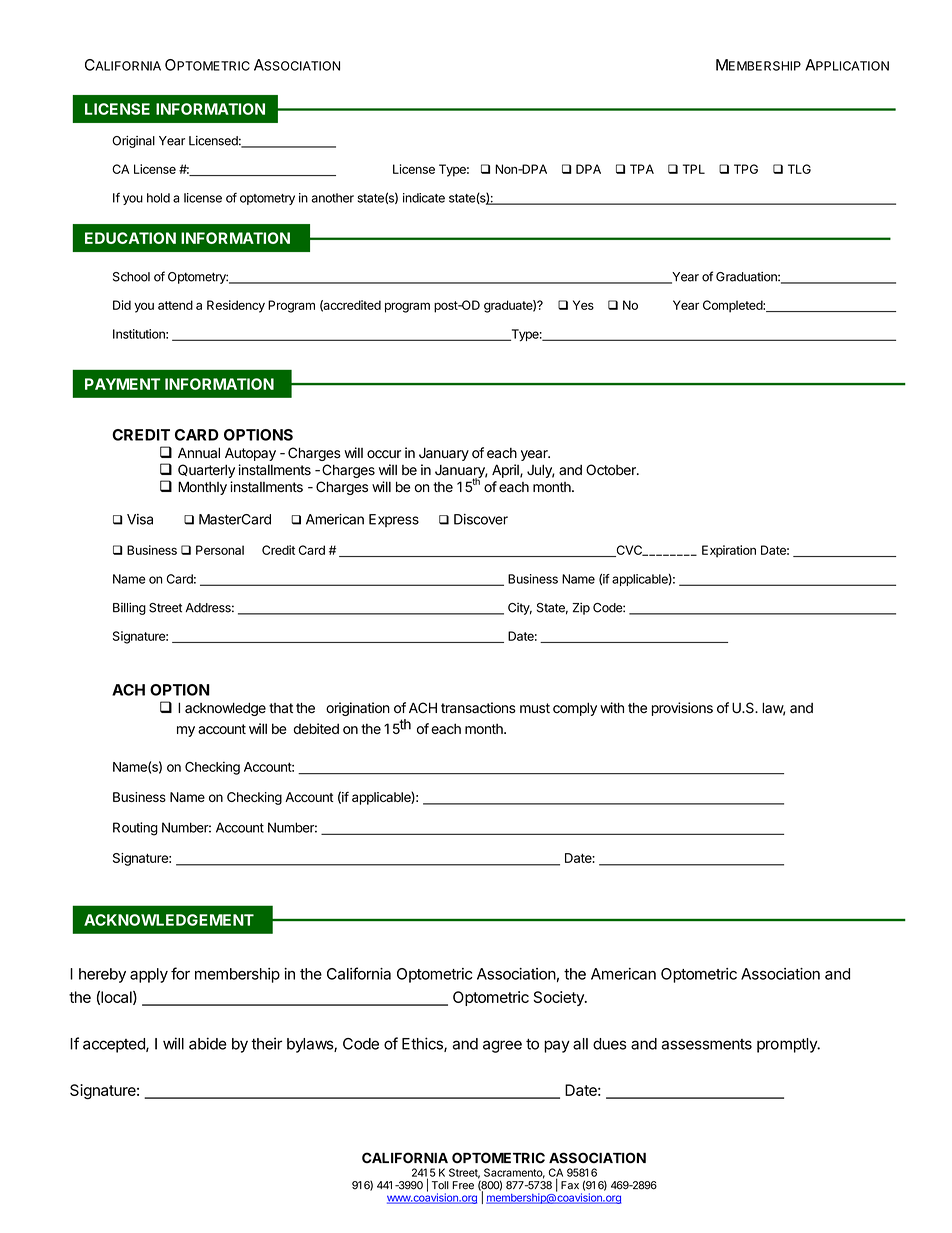 The image size is (952, 1233). I want to click on transactions, so click(478, 708).
